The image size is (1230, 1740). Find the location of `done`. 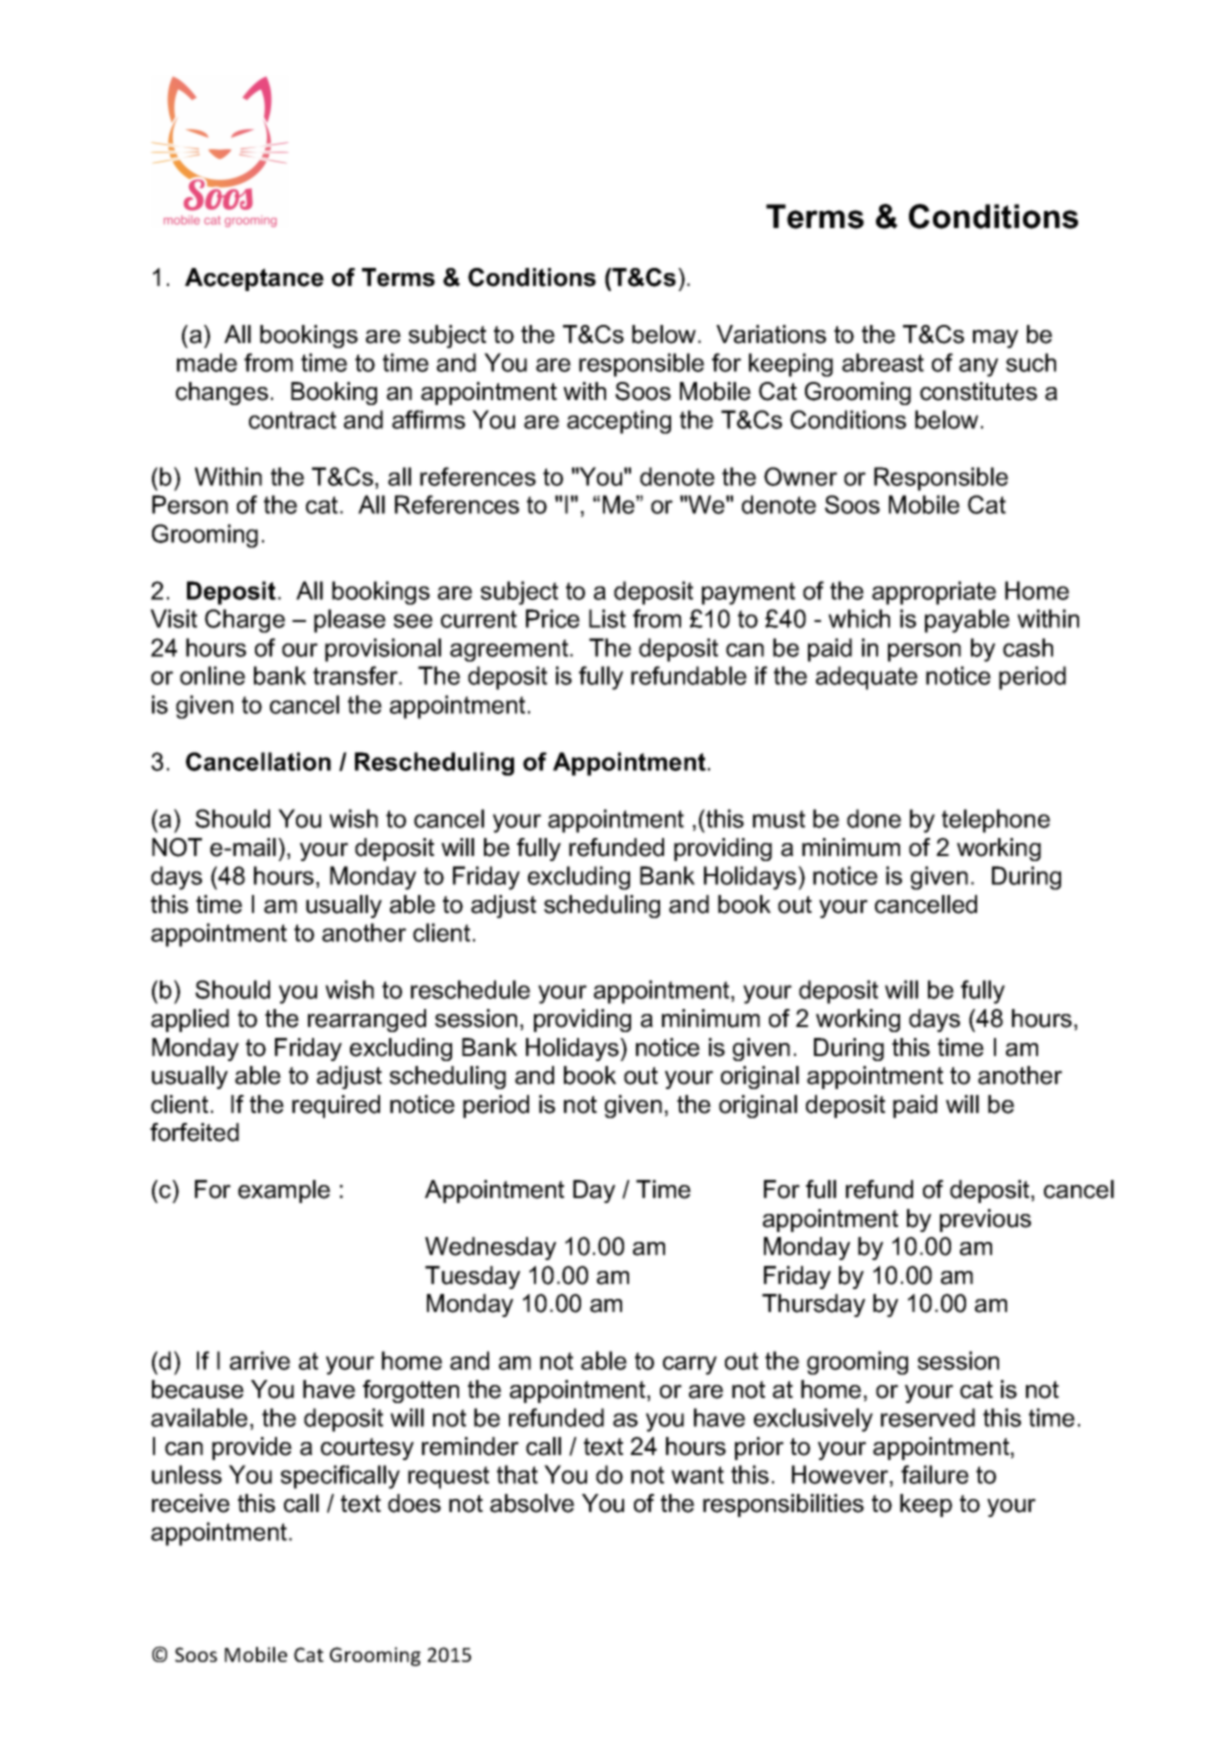

done is located at coordinates (874, 818).
